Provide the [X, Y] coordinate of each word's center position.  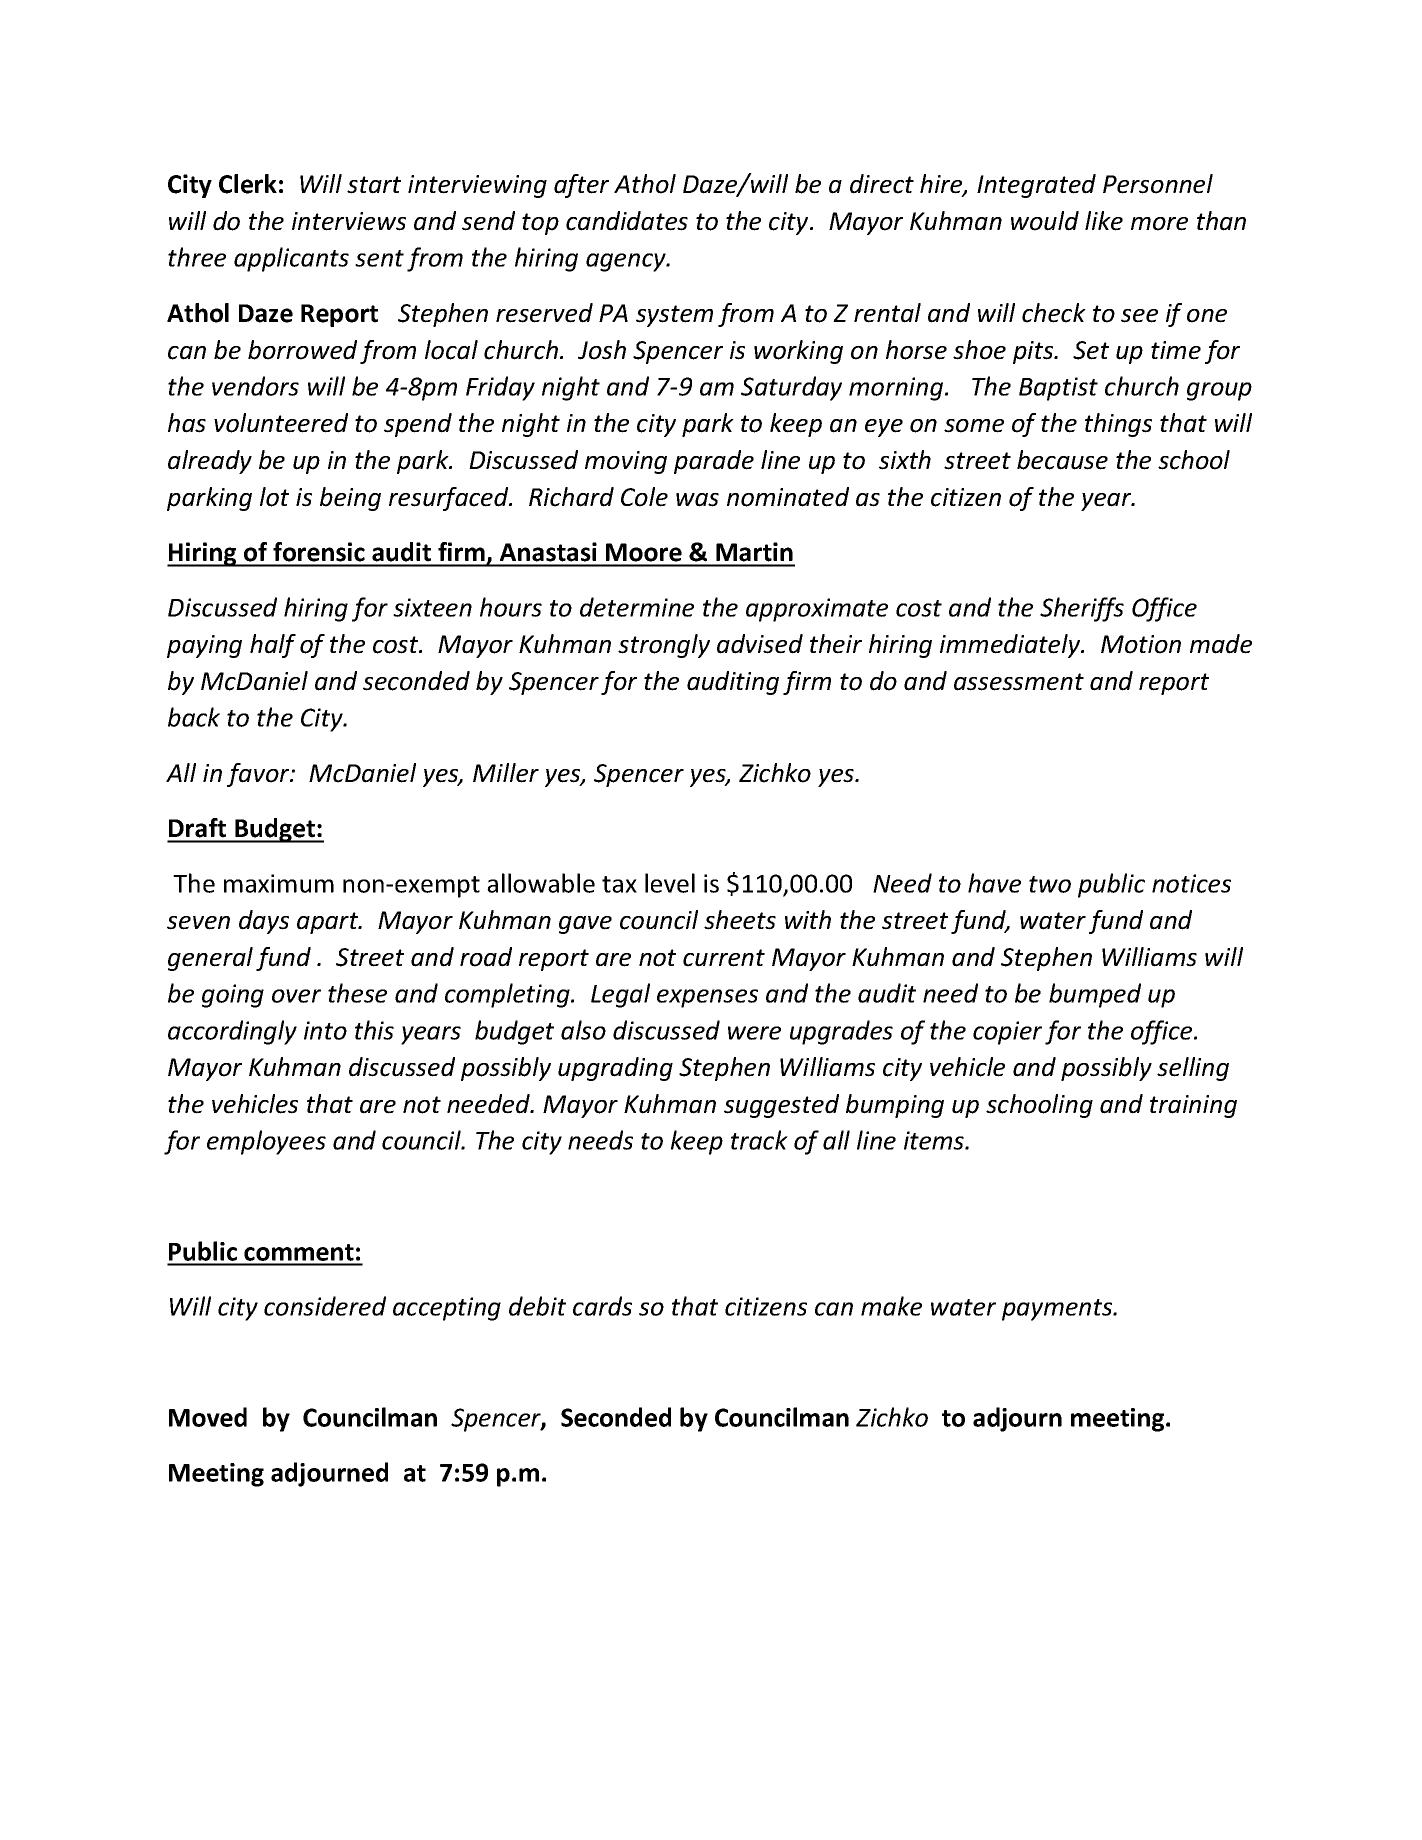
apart [329, 923]
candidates [627, 221]
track [759, 1140]
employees [266, 1142]
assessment [1019, 682]
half [273, 646]
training [1193, 1106]
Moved [208, 1417]
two [1050, 884]
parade [714, 462]
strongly [664, 646]
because [1062, 460]
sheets [740, 920]
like [1104, 221]
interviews [349, 221]
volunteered [281, 423]
